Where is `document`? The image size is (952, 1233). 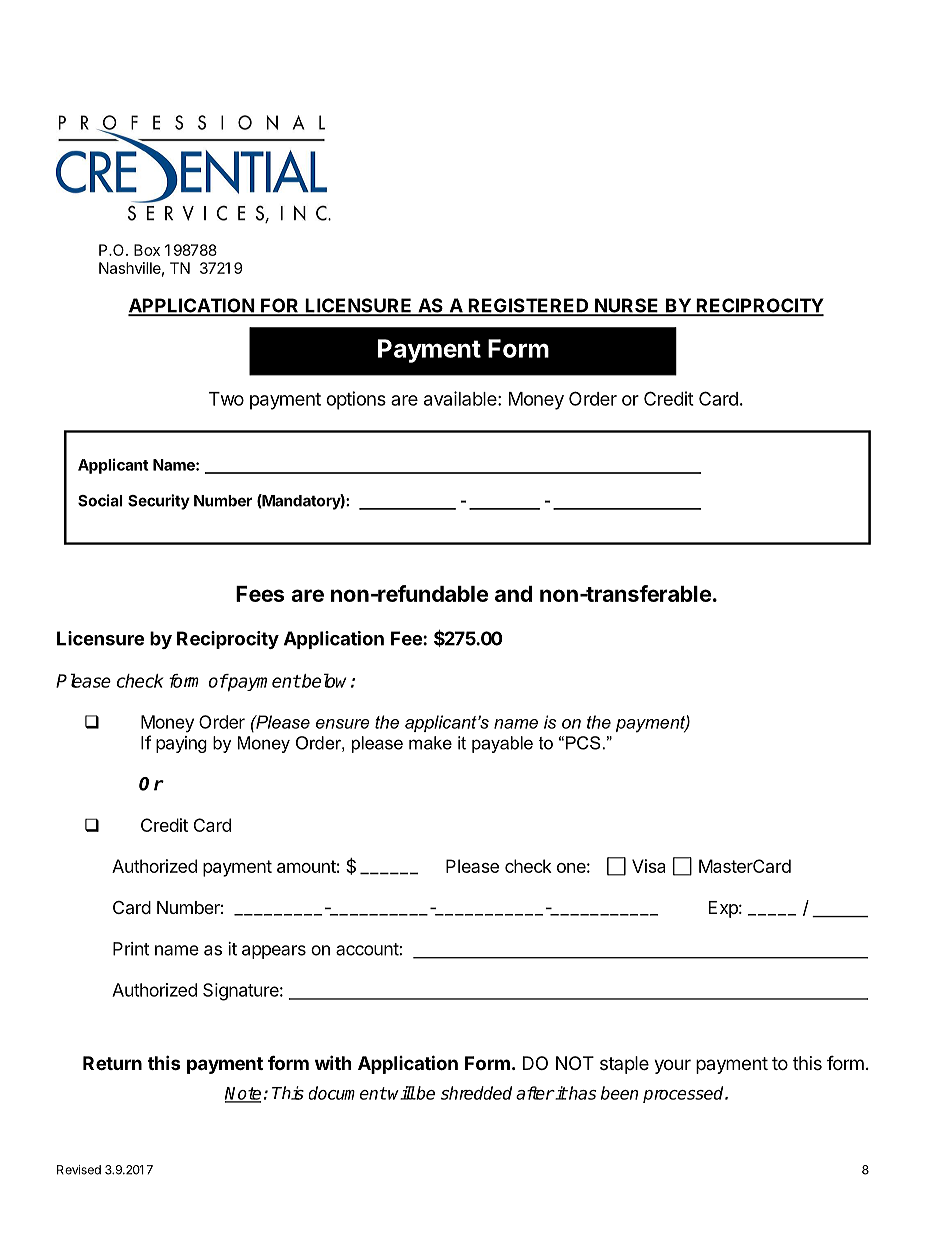
document is located at coordinates (348, 1093).
